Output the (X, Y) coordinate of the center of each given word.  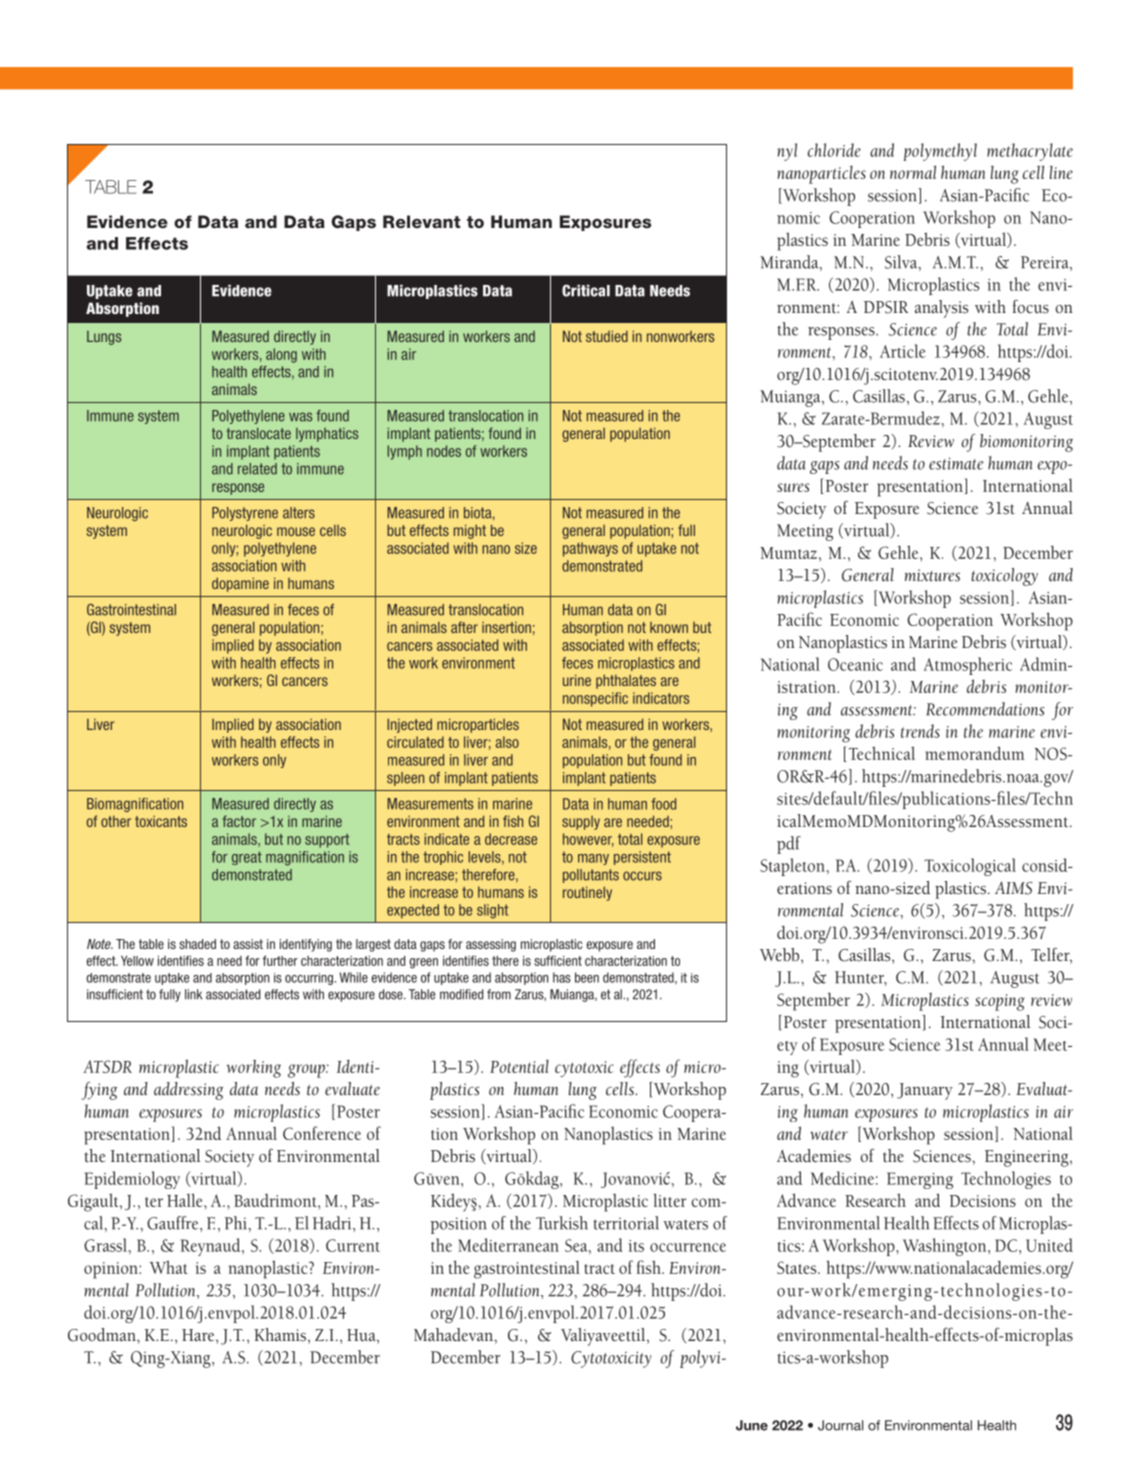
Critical (586, 290)
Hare (199, 1336)
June (752, 1425)
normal (913, 172)
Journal (840, 1425)
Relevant (421, 222)
